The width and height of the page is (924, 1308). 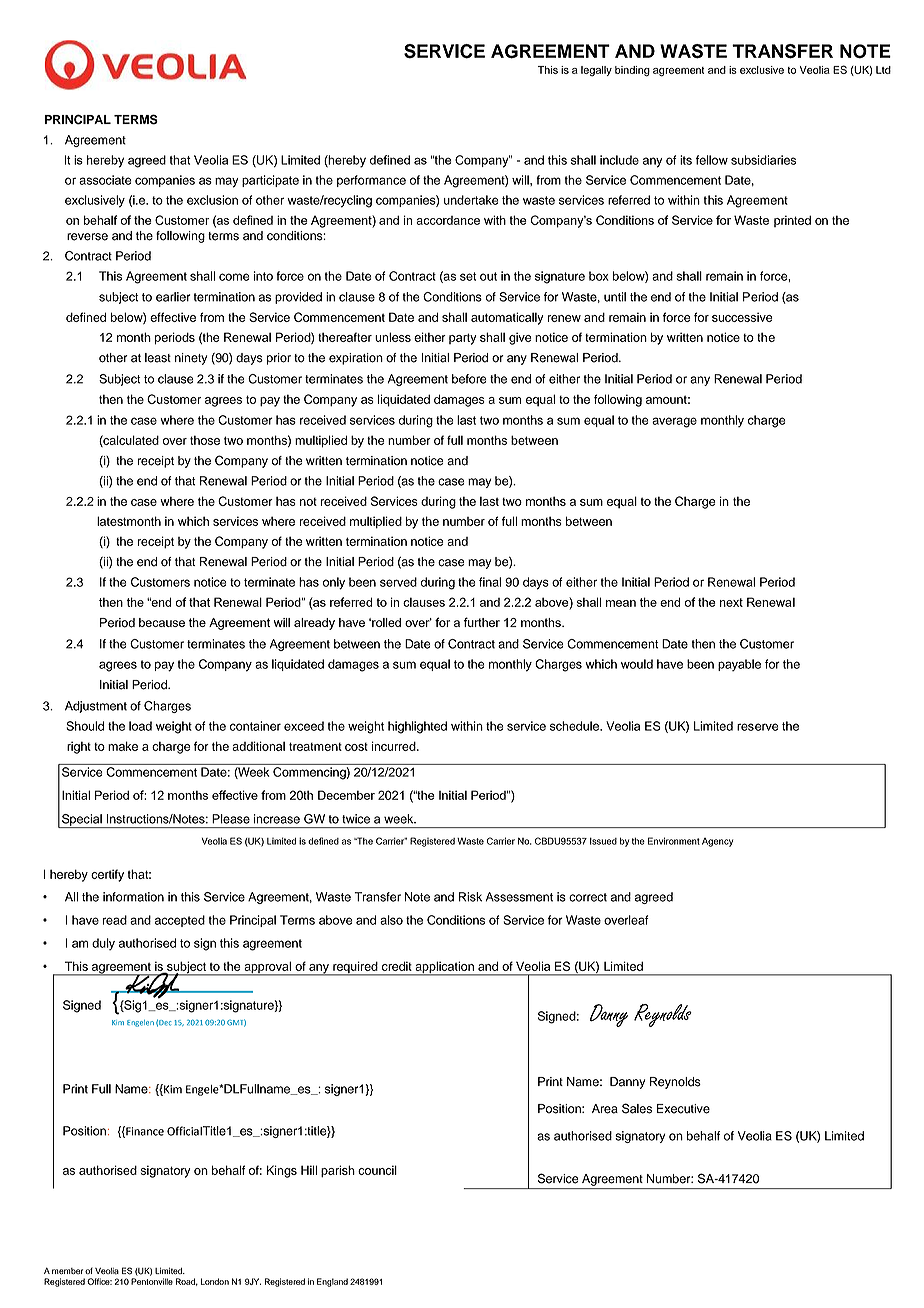 I want to click on Road, so click(x=187, y=1282).
